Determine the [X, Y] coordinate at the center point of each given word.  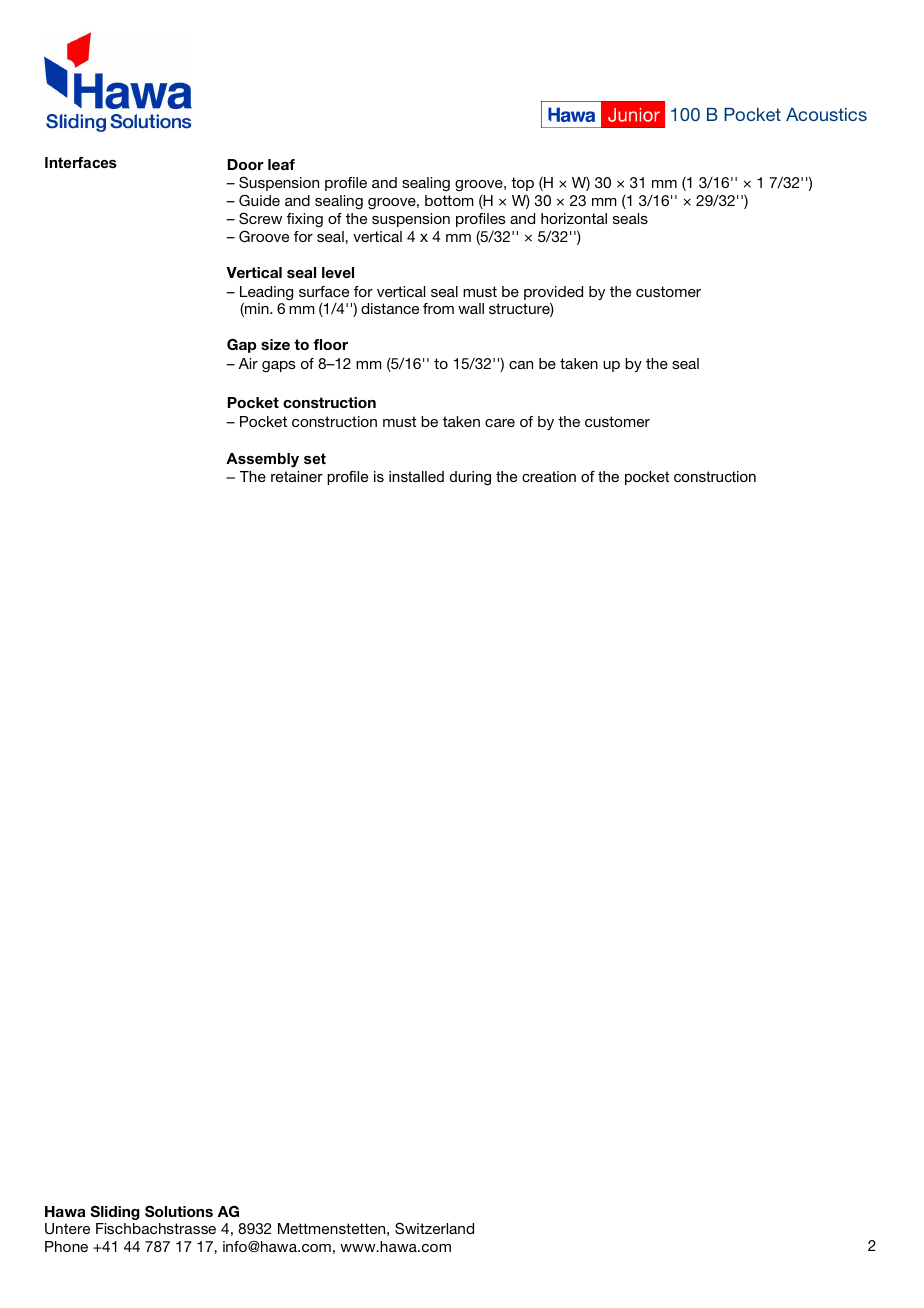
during [470, 478]
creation [549, 476]
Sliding [115, 1212]
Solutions [179, 1211]
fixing [305, 220]
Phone [66, 1246]
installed [416, 476]
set [315, 458]
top [522, 184]
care [500, 423]
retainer [297, 476]
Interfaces [81, 162]
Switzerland [434, 1228]
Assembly [262, 460]
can [521, 365]
